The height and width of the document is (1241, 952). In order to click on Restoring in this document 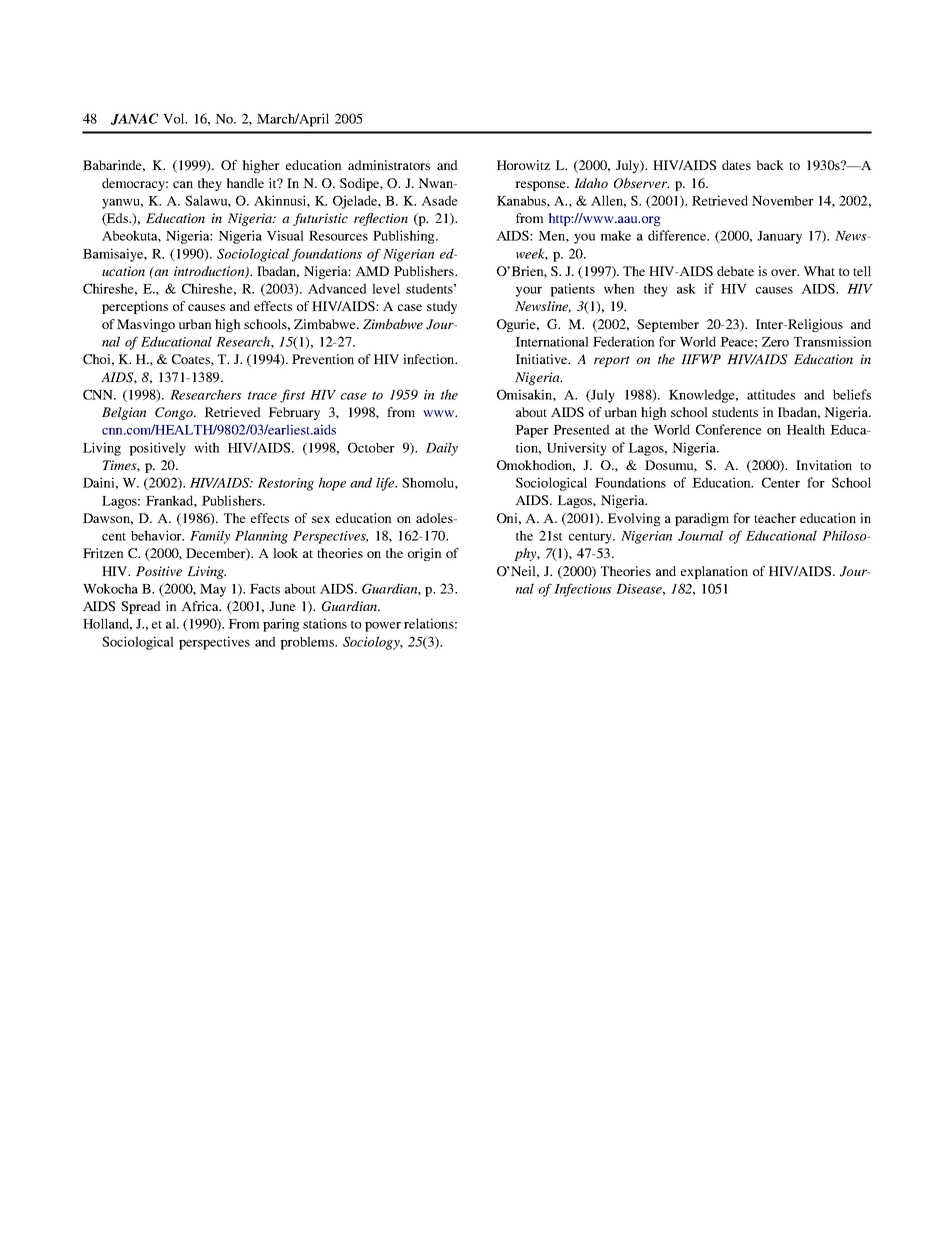, I will do `click(286, 484)`.
